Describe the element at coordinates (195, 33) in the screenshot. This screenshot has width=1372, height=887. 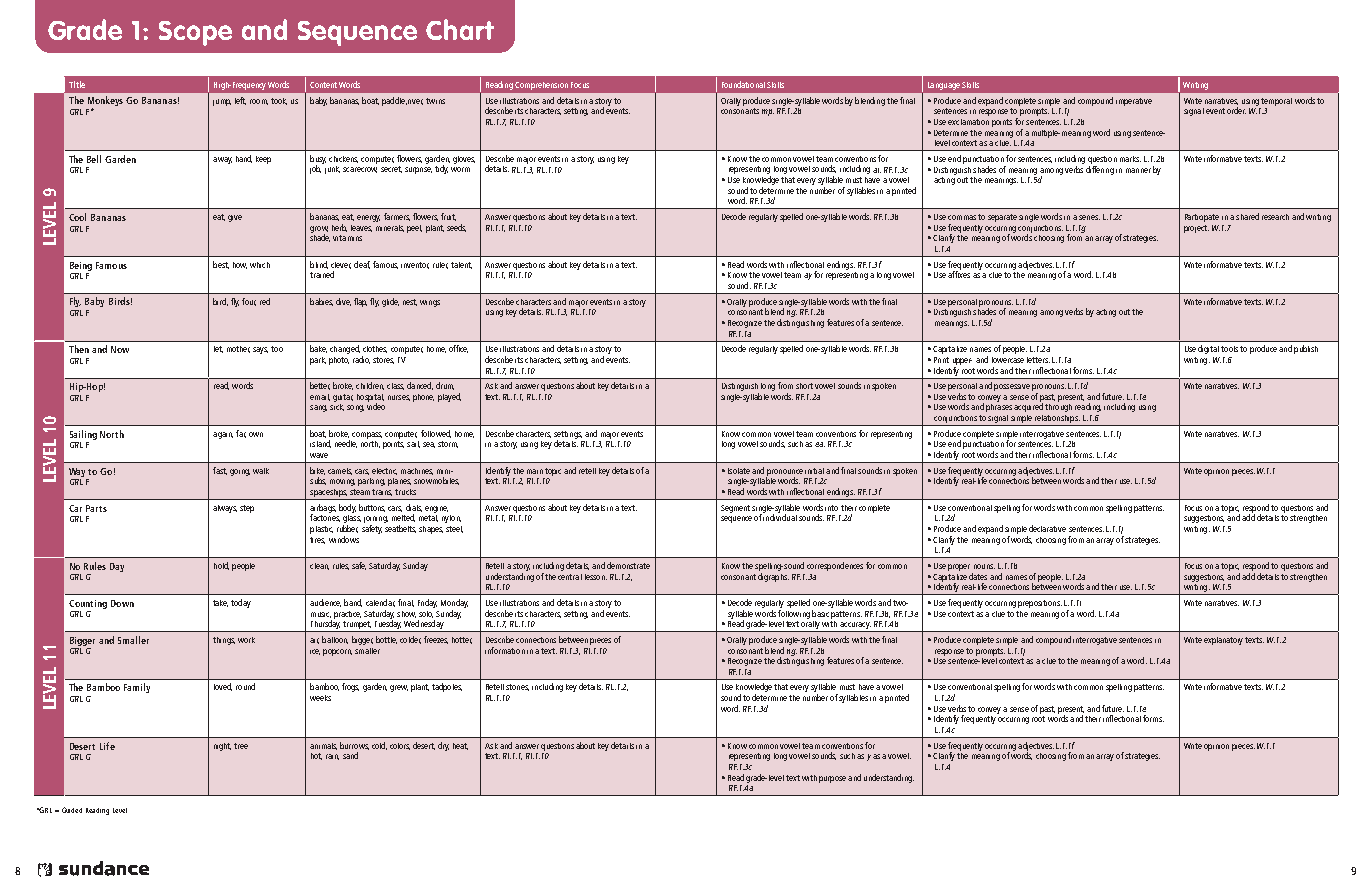
I see `Scope` at that location.
